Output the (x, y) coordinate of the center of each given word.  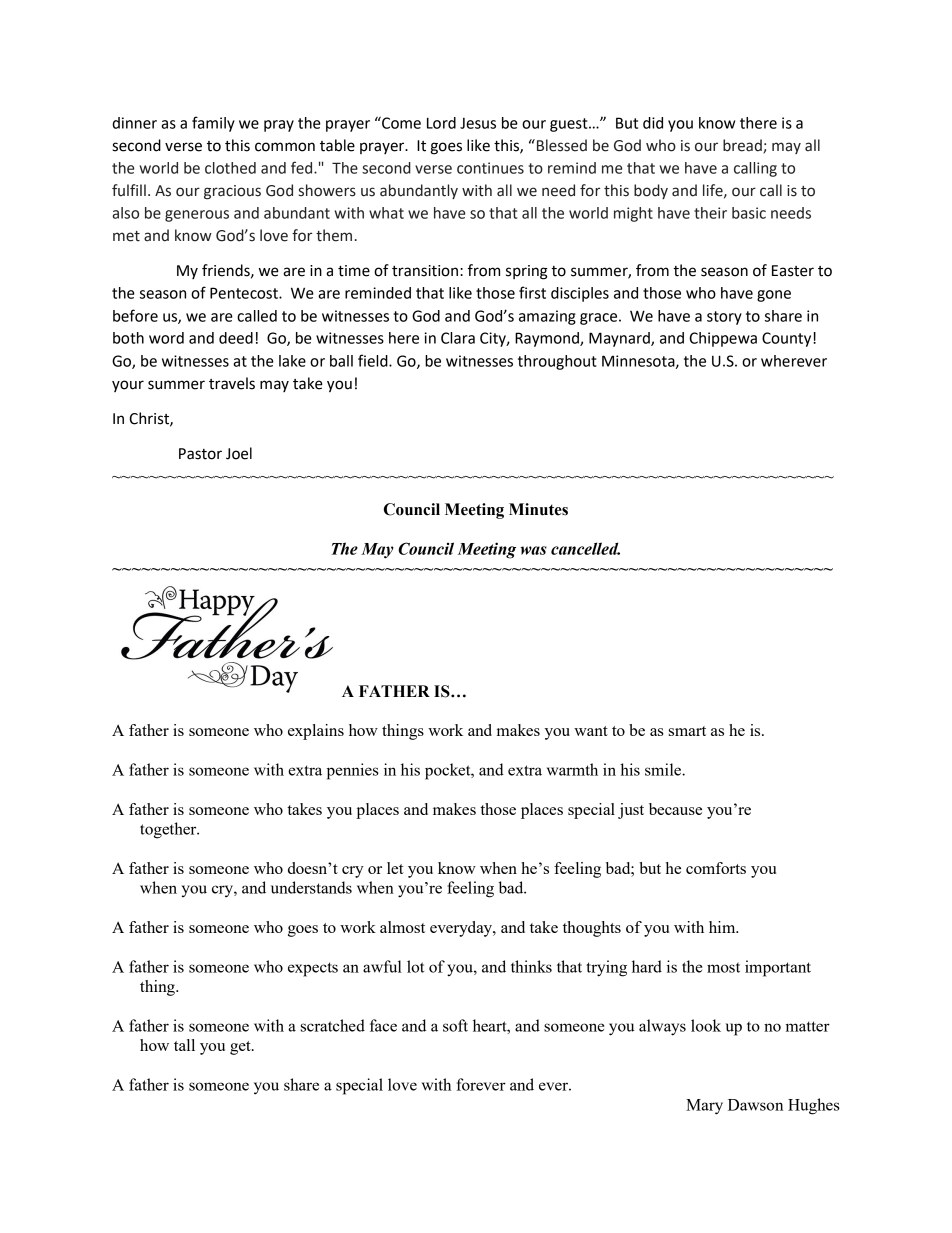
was (534, 550)
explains (316, 732)
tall (184, 1045)
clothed (230, 168)
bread (743, 146)
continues (490, 168)
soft (455, 1025)
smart (687, 731)
